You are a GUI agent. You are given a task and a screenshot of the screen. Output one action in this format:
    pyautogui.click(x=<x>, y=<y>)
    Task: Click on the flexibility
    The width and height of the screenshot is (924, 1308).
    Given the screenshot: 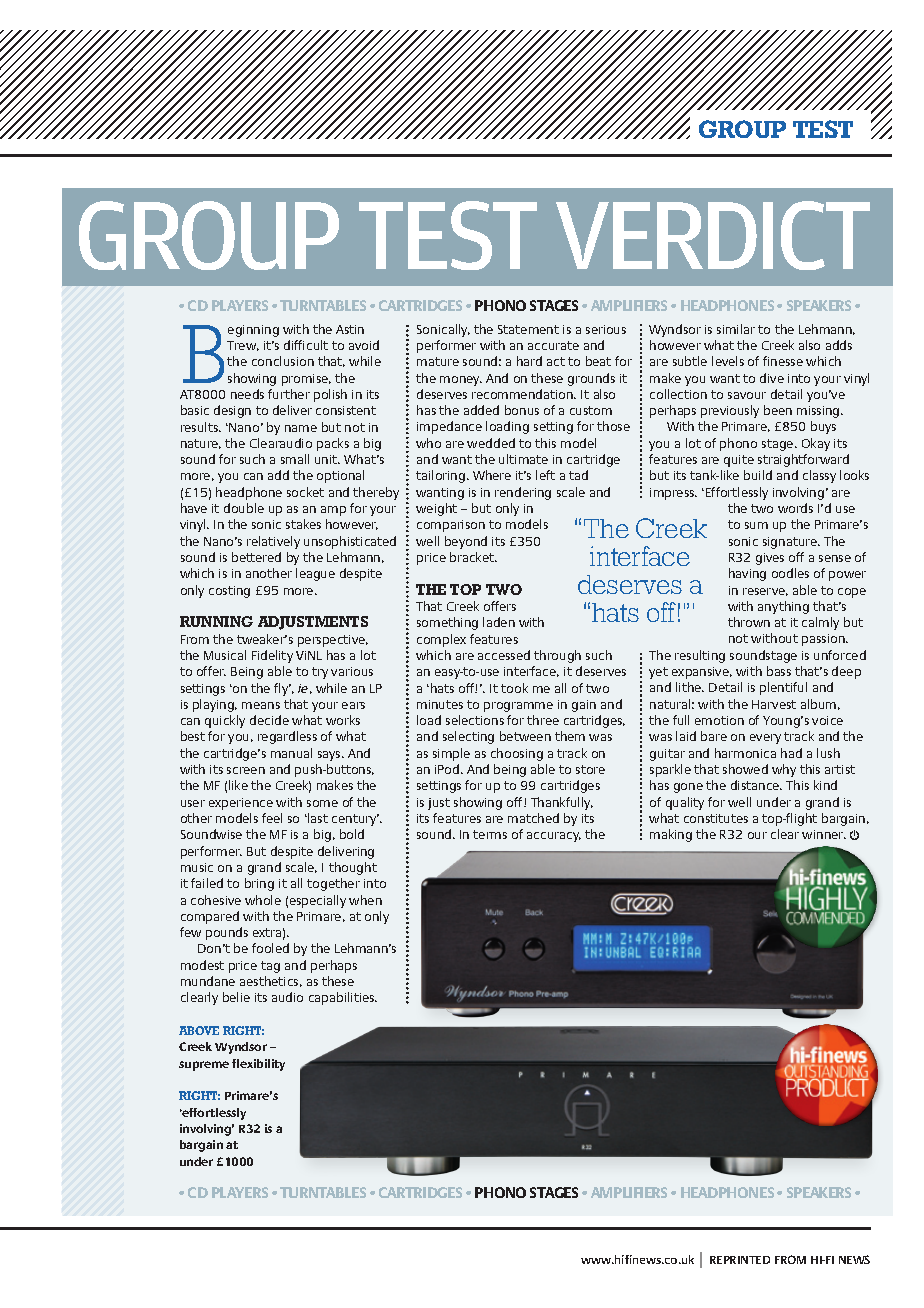 What is the action you would take?
    pyautogui.click(x=258, y=1065)
